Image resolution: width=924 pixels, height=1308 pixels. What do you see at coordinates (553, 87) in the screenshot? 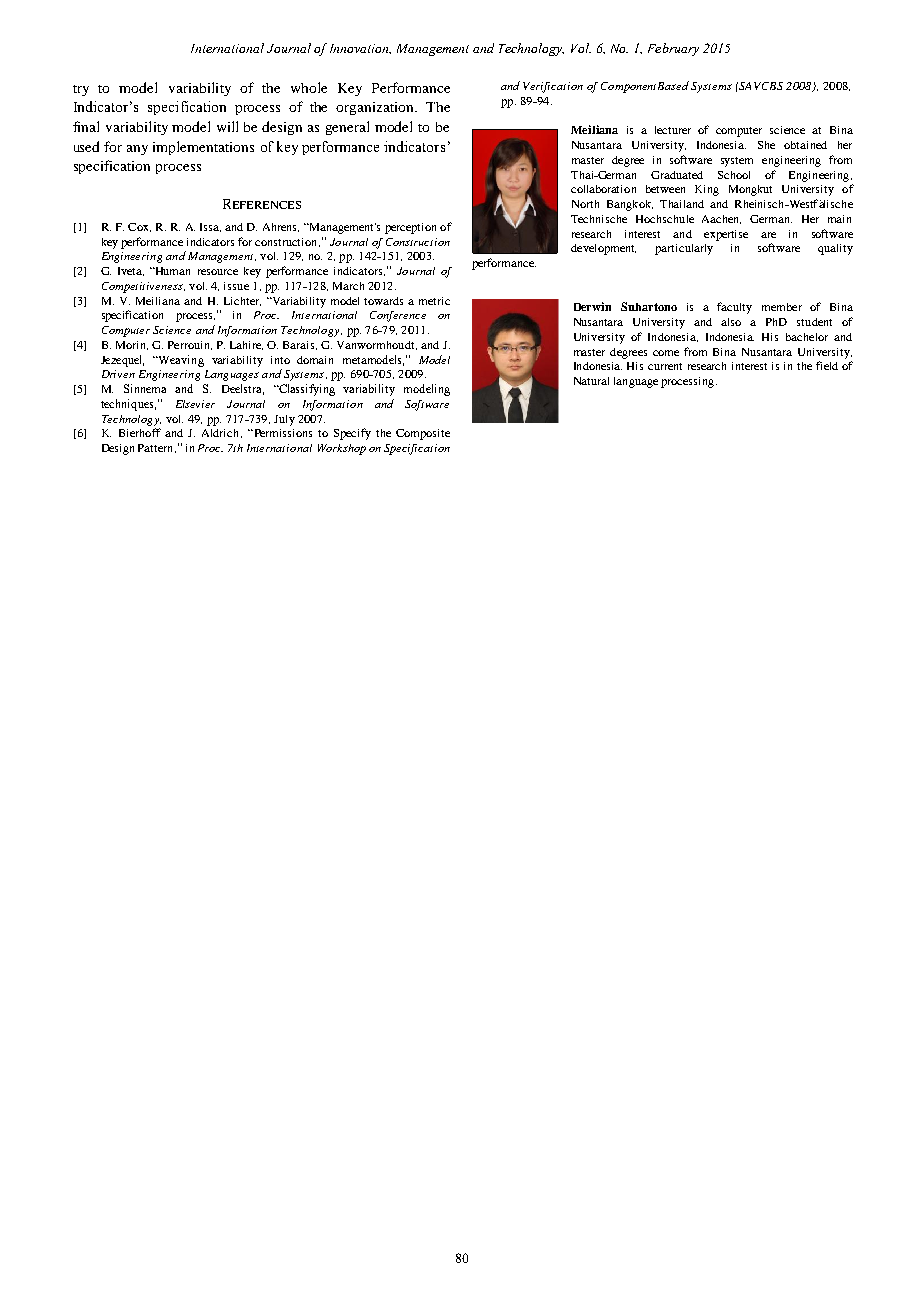
I see `Verification` at bounding box center [553, 87].
